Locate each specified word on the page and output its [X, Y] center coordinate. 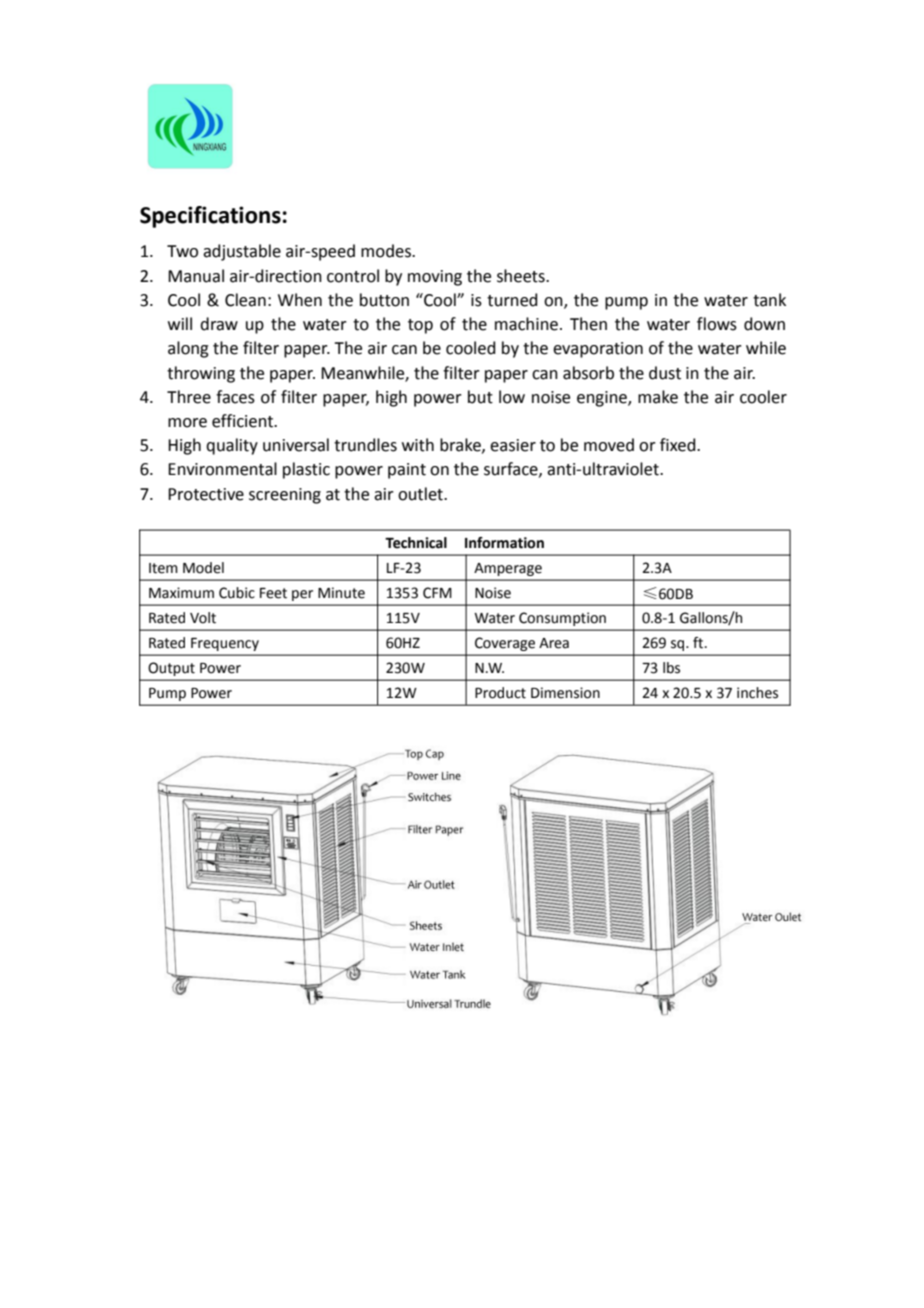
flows [717, 324]
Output [172, 669]
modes [387, 251]
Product [500, 693]
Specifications [210, 217]
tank [769, 300]
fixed [679, 445]
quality [232, 446]
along [188, 349]
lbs [671, 668]
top [420, 326]
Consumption [562, 619]
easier [513, 445]
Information [504, 543]
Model [203, 568]
